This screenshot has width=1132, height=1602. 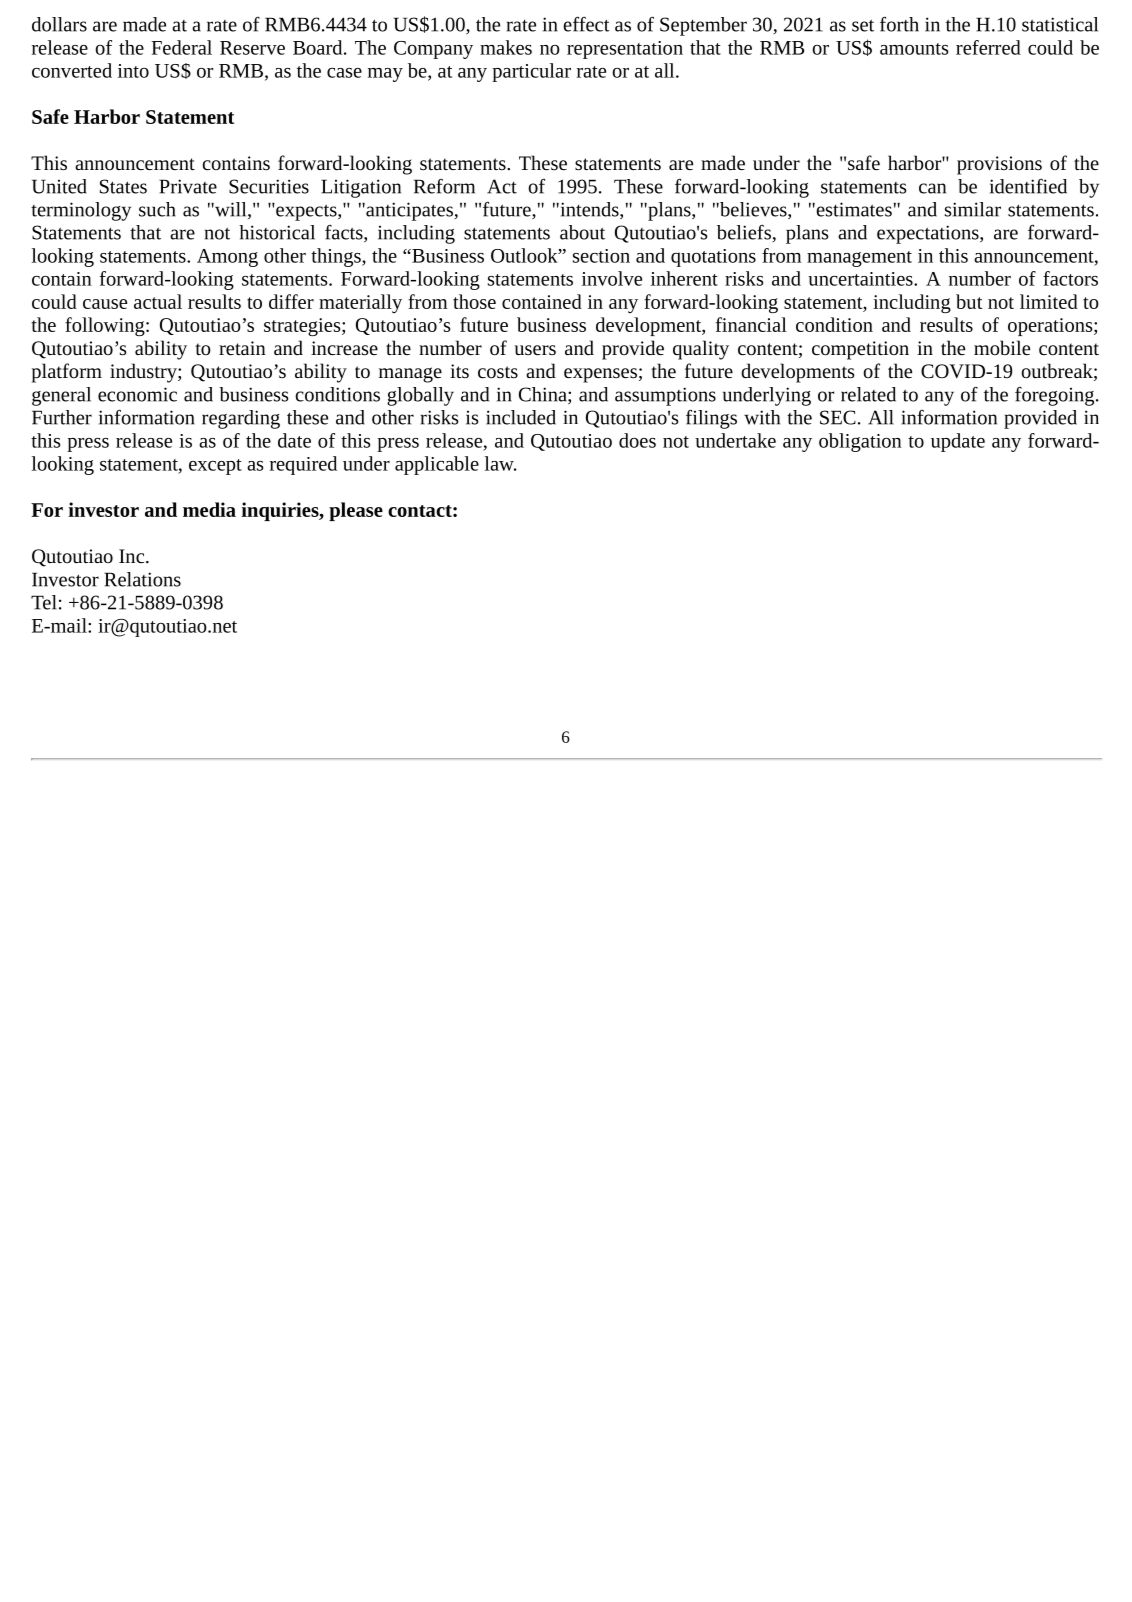 What do you see at coordinates (158, 301) in the screenshot?
I see `actual` at bounding box center [158, 301].
